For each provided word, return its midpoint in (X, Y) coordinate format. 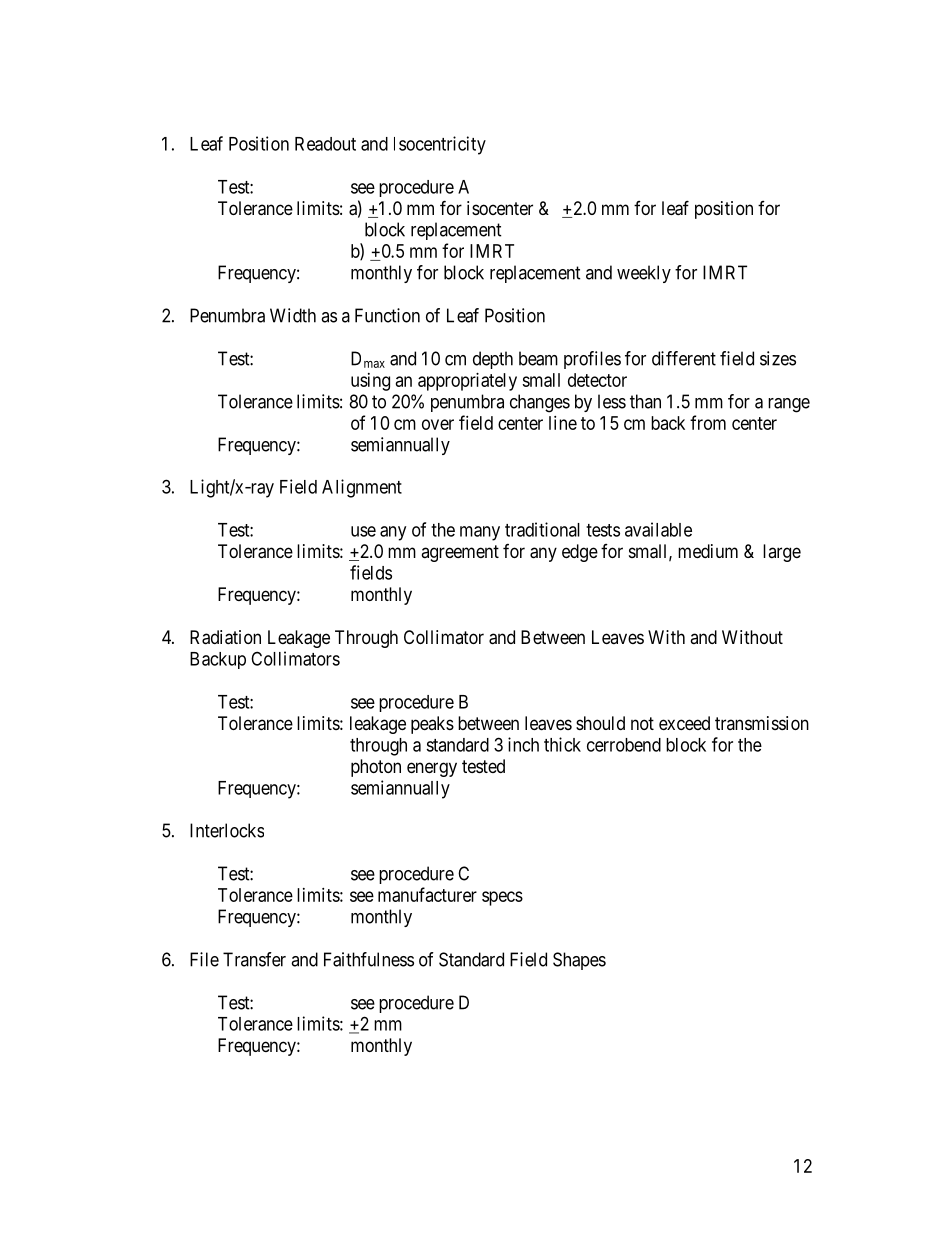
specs (502, 898)
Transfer (254, 959)
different (684, 358)
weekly (644, 274)
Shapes (579, 961)
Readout (325, 144)
